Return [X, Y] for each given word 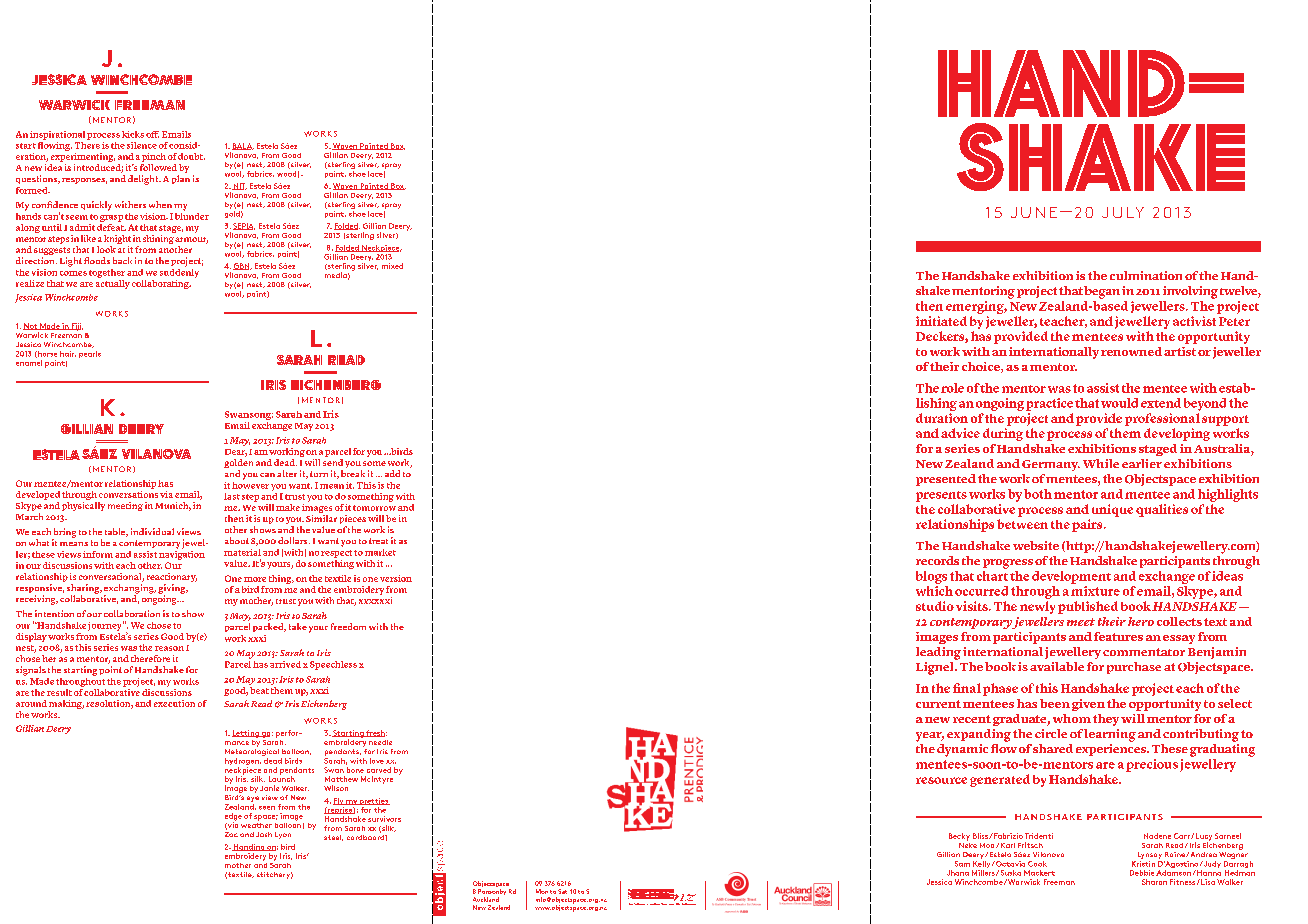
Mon [542, 891]
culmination [1146, 275]
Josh [264, 834]
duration [942, 418]
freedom [348, 626]
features [1118, 636]
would [1119, 403]
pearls [90, 354]
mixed [392, 266]
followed [158, 167]
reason [169, 648]
